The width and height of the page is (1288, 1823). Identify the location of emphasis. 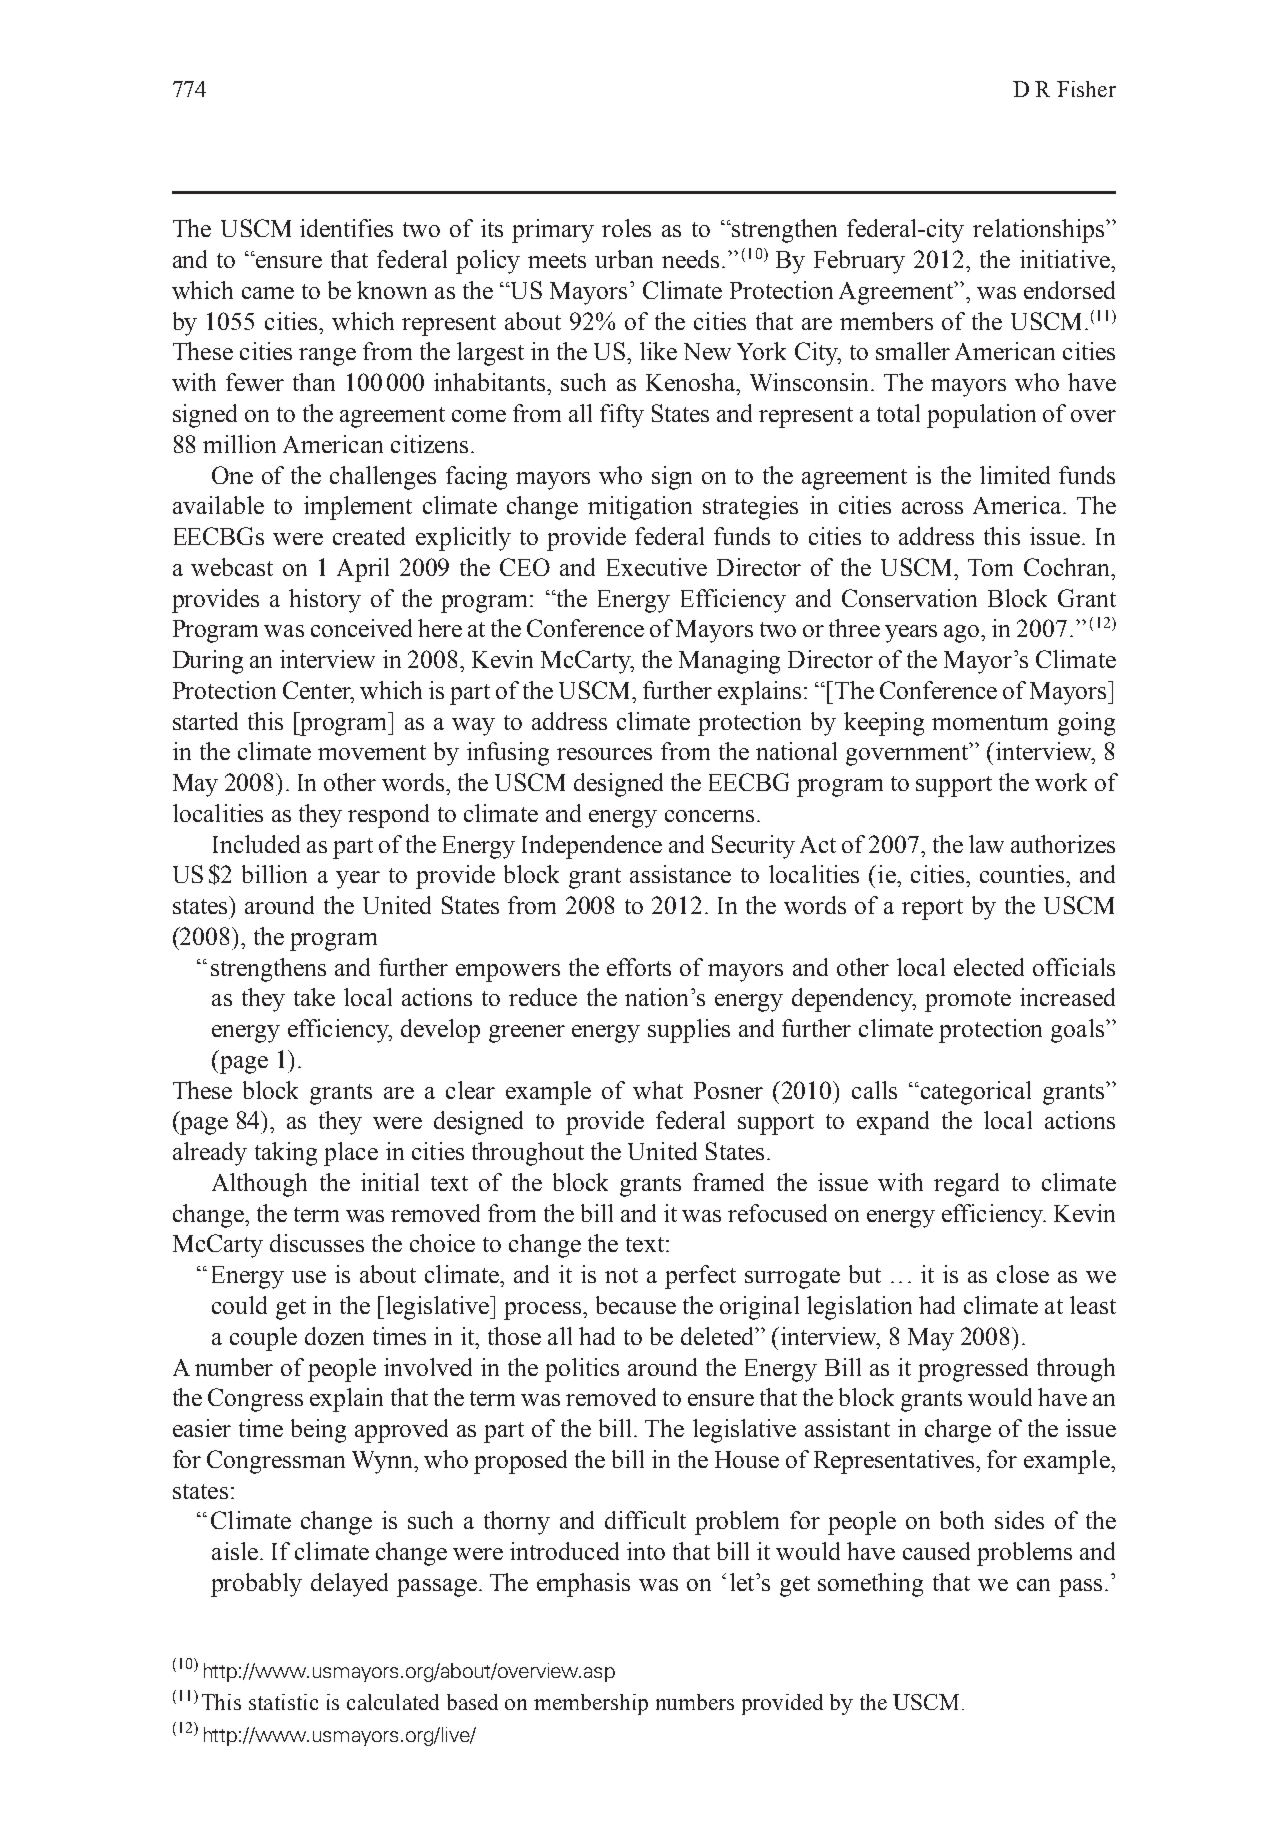
(583, 1585).
